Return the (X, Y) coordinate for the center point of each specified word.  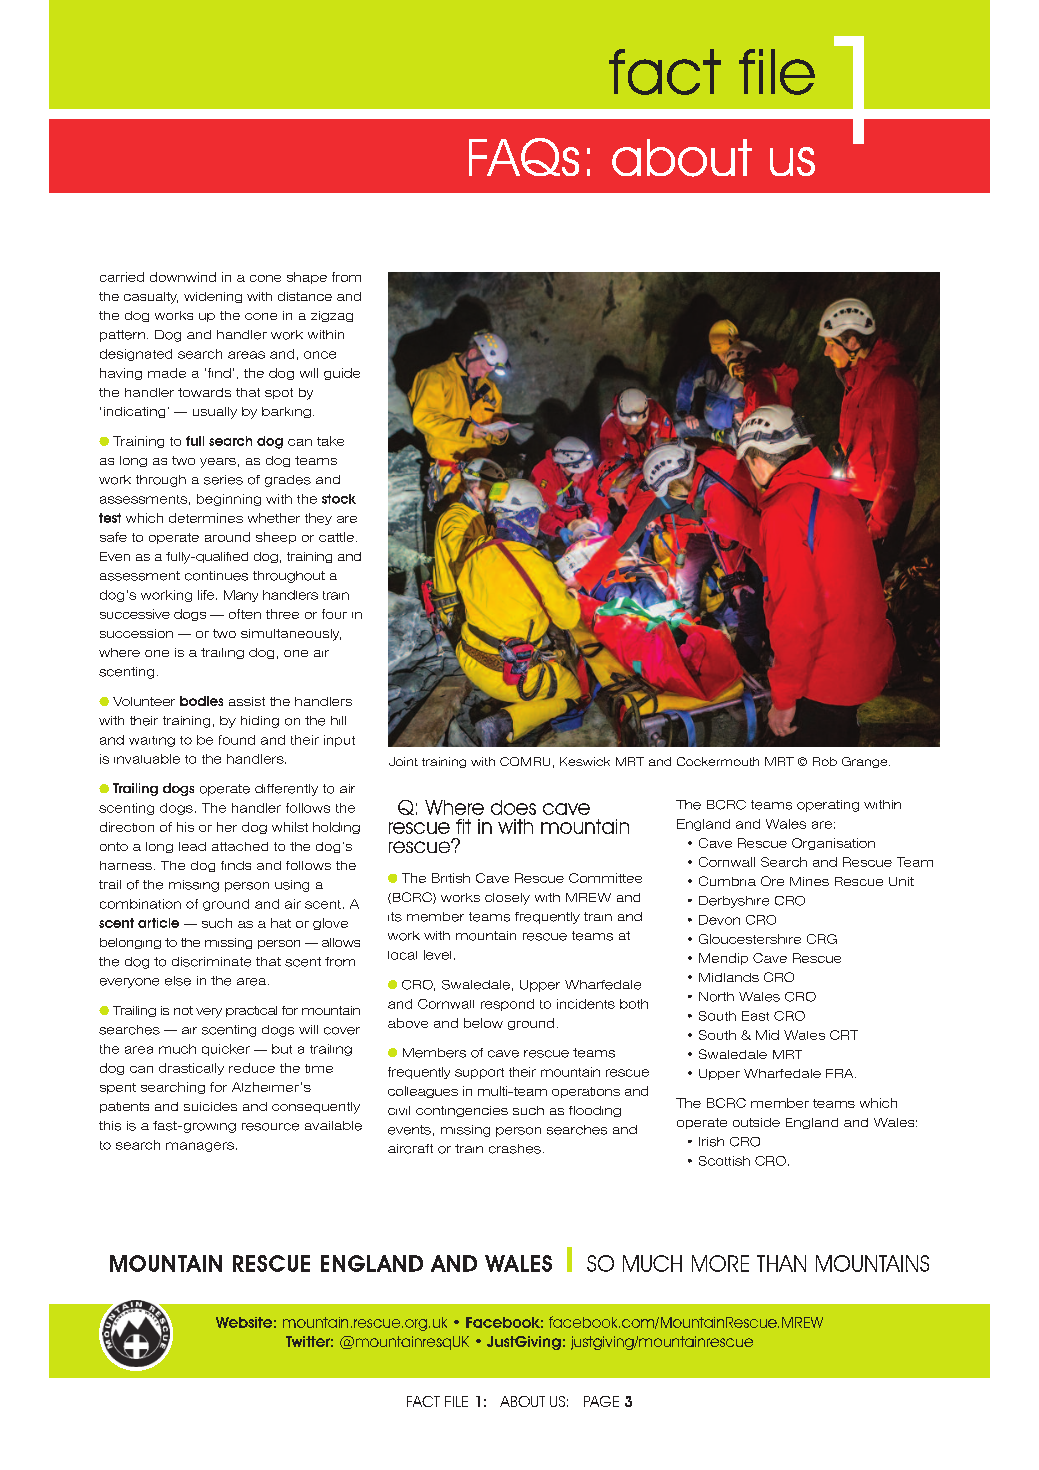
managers (200, 1147)
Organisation (833, 844)
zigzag (332, 316)
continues (216, 576)
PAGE (601, 1401)
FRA (841, 1073)
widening (213, 297)
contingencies (462, 1111)
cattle (336, 537)
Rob (825, 761)
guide (342, 374)
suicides (210, 1106)
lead (192, 846)
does (513, 807)
